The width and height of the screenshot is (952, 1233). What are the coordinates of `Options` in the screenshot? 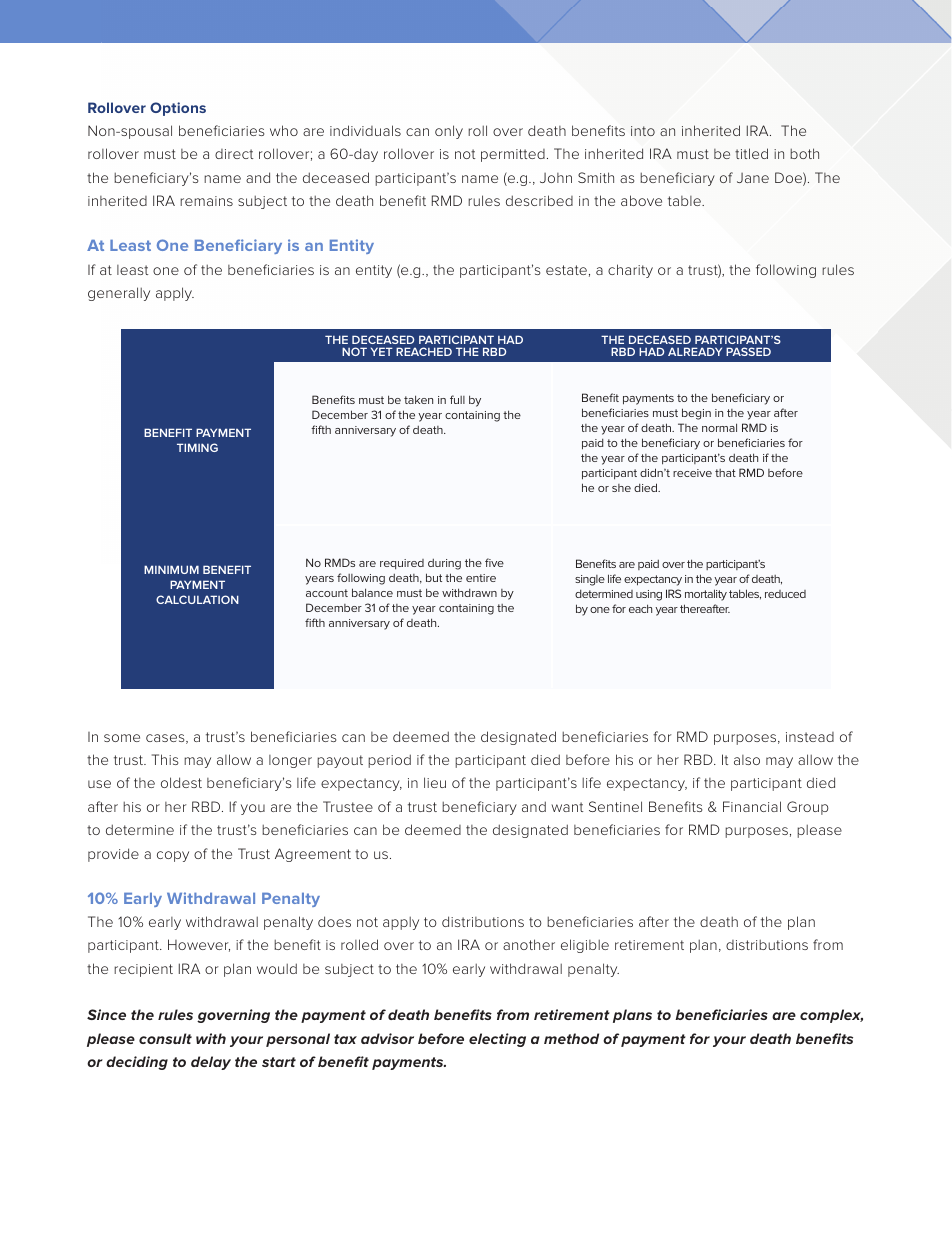 It's located at (178, 109).
